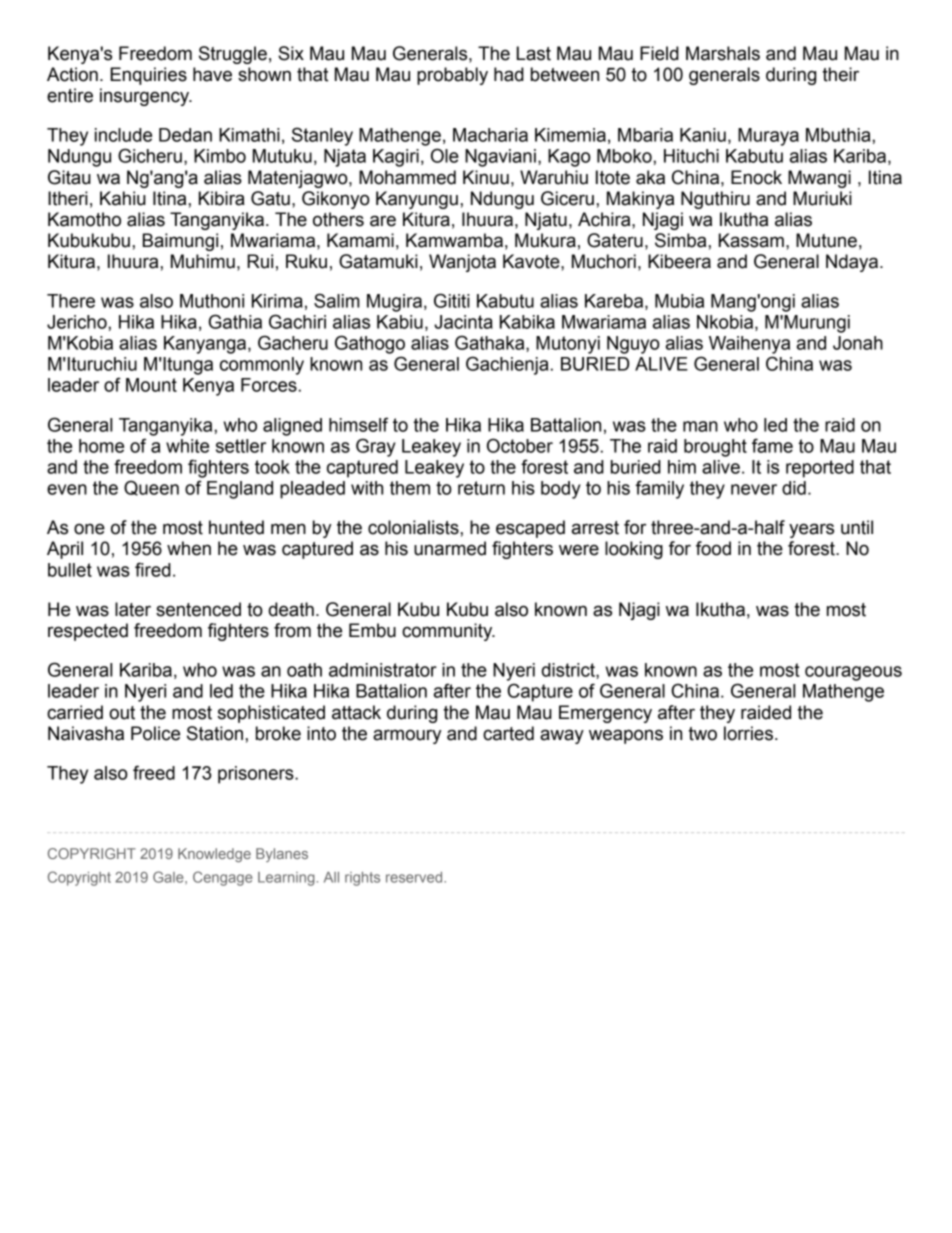 This page has width=952, height=1233. What do you see at coordinates (151, 385) in the page?
I see `Mount` at bounding box center [151, 385].
